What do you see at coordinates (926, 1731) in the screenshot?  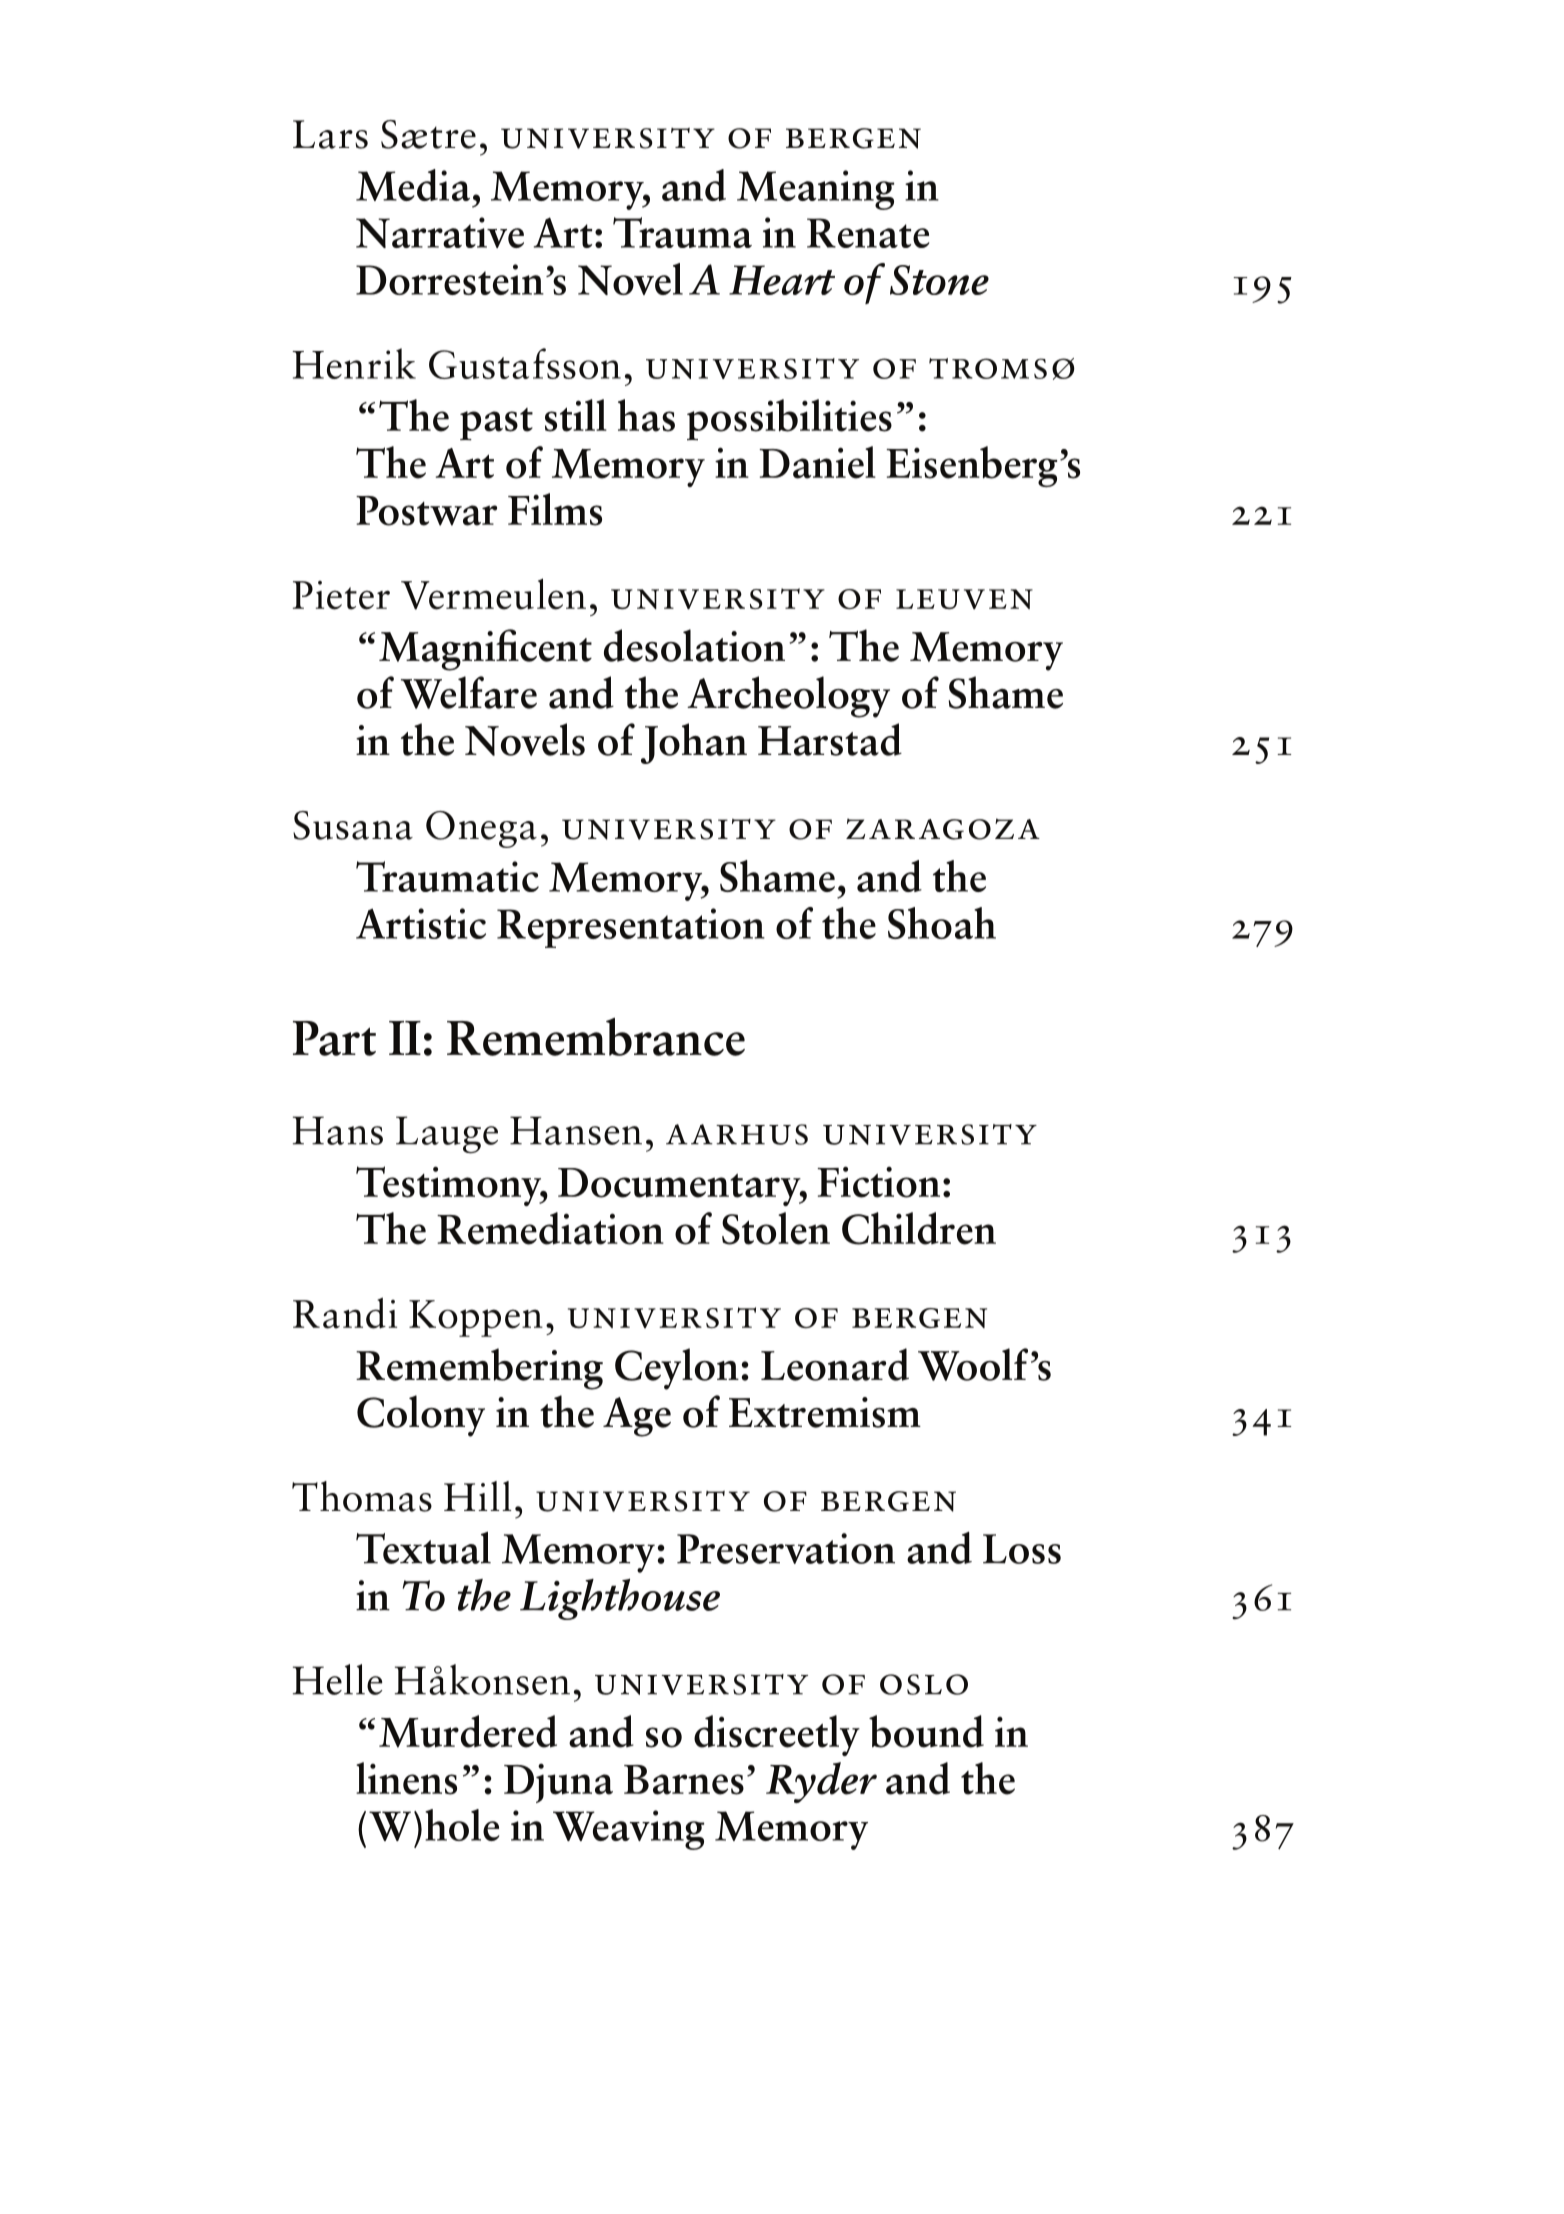 I see `bound` at bounding box center [926, 1731].
